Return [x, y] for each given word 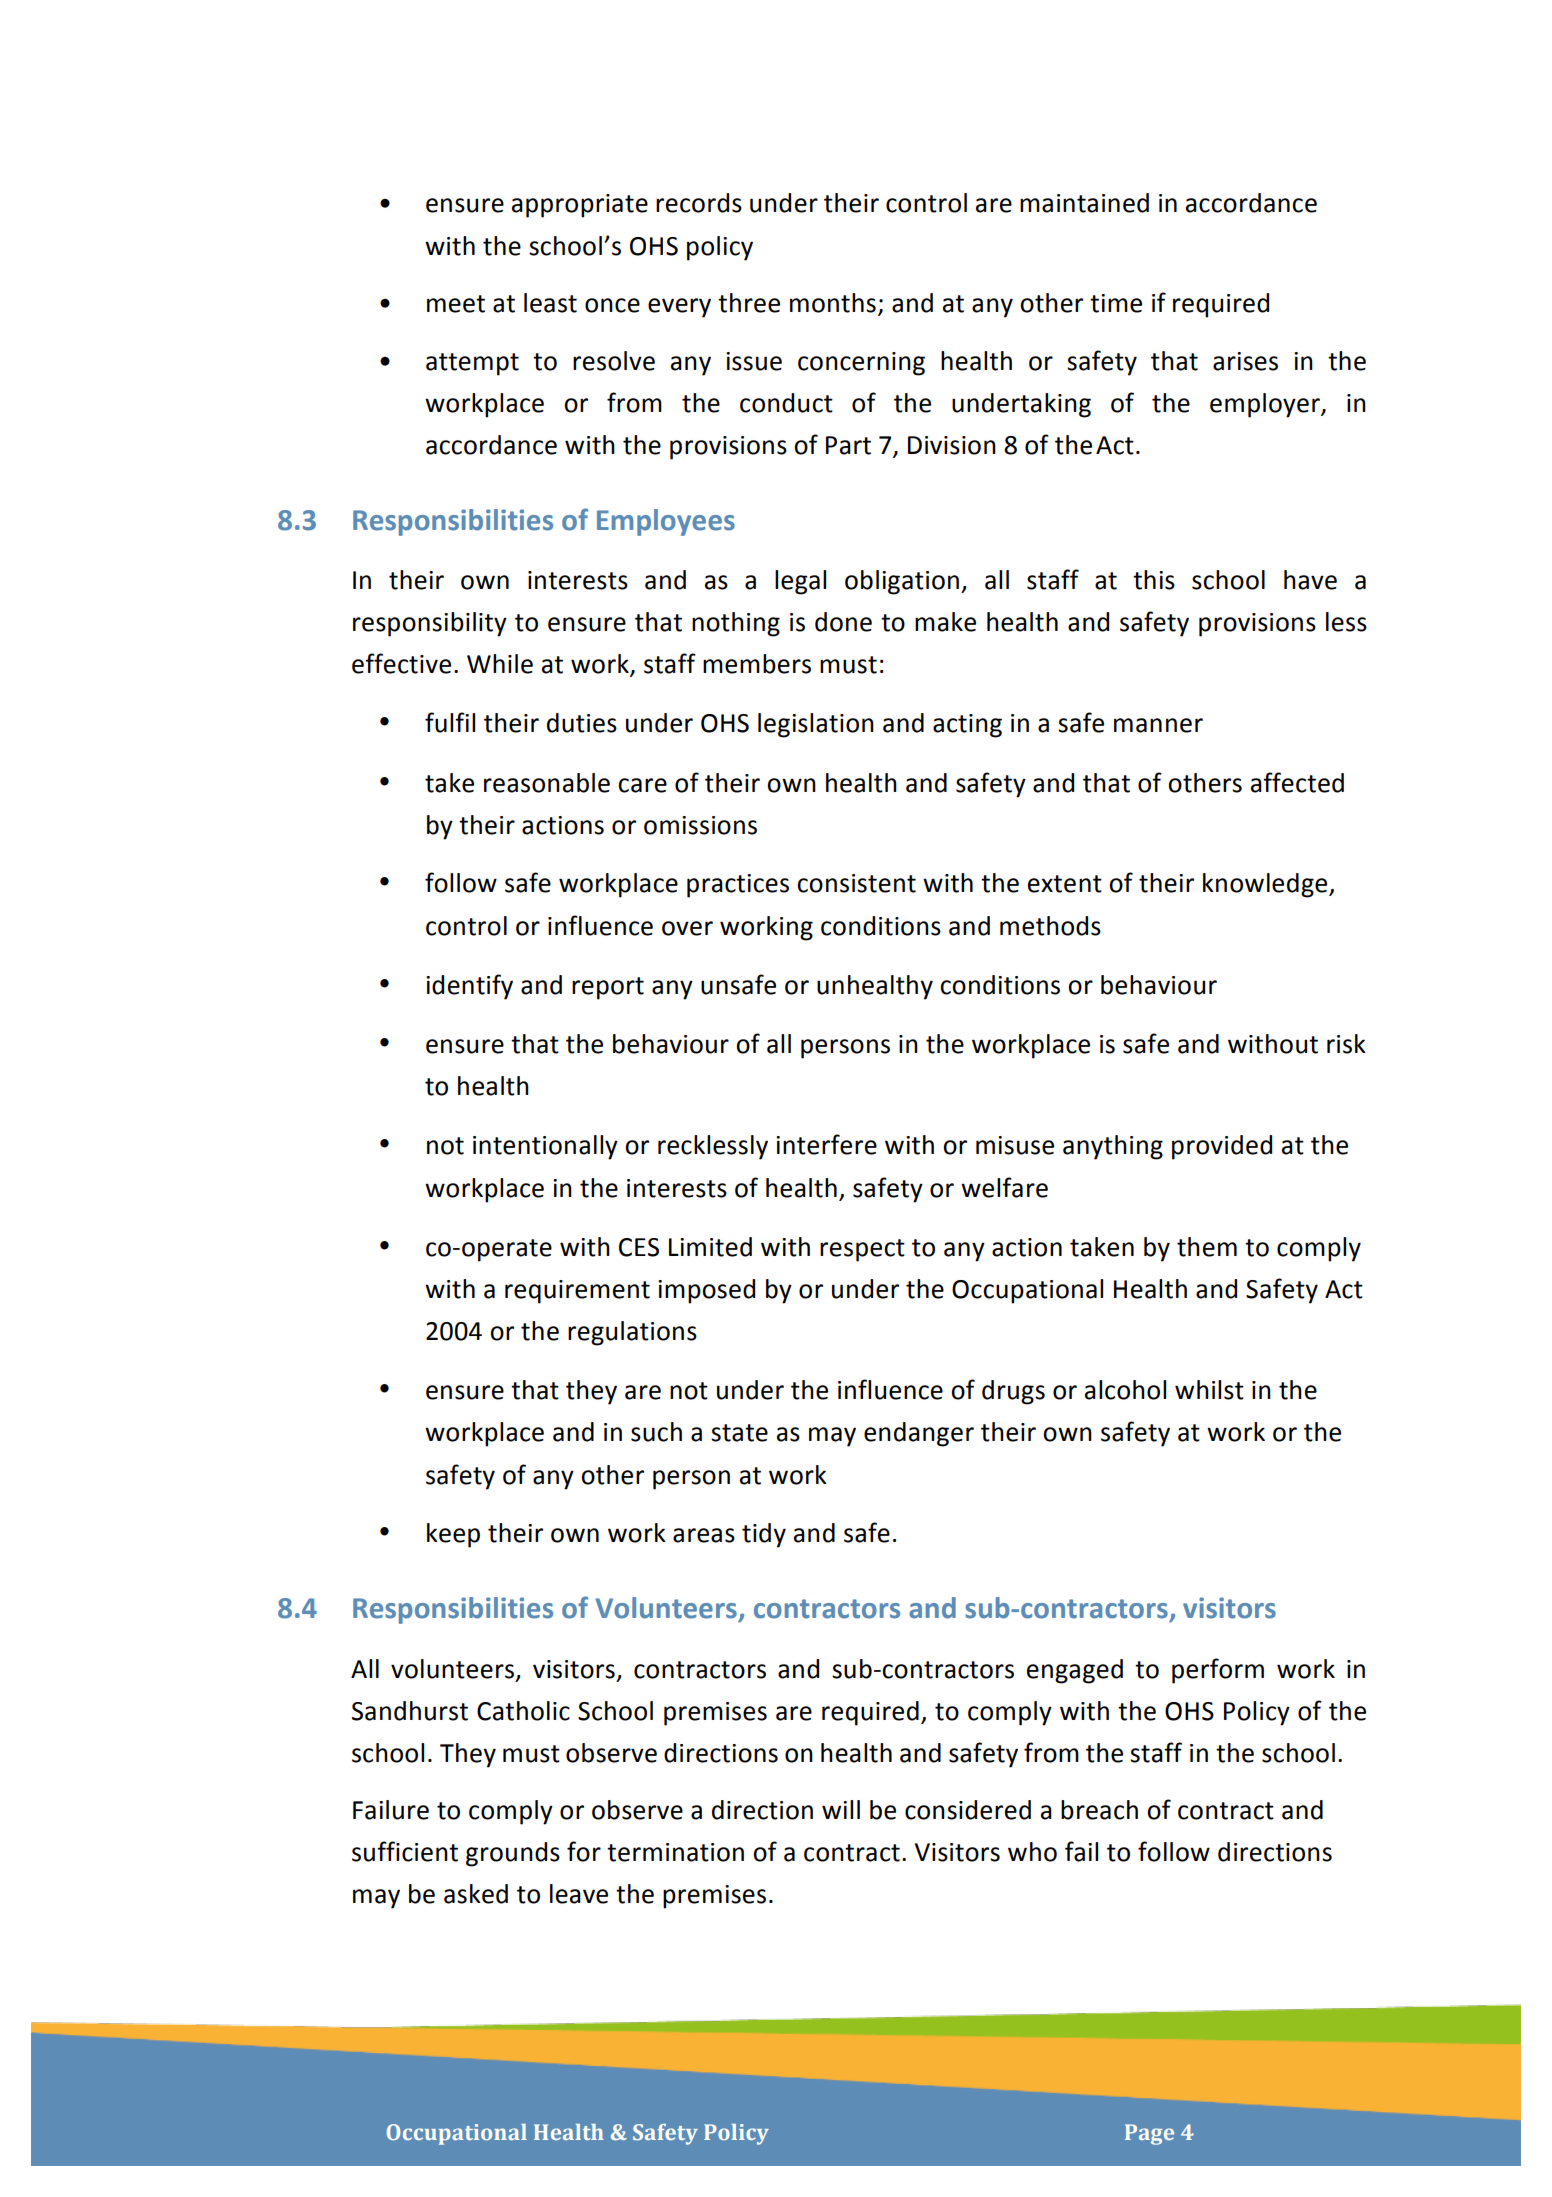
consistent [856, 883]
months [833, 303]
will [841, 1809]
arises [1245, 361]
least [550, 303]
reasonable [547, 783]
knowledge [1266, 885]
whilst [1209, 1390]
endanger [919, 1434]
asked [476, 1894]
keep [453, 1535]
